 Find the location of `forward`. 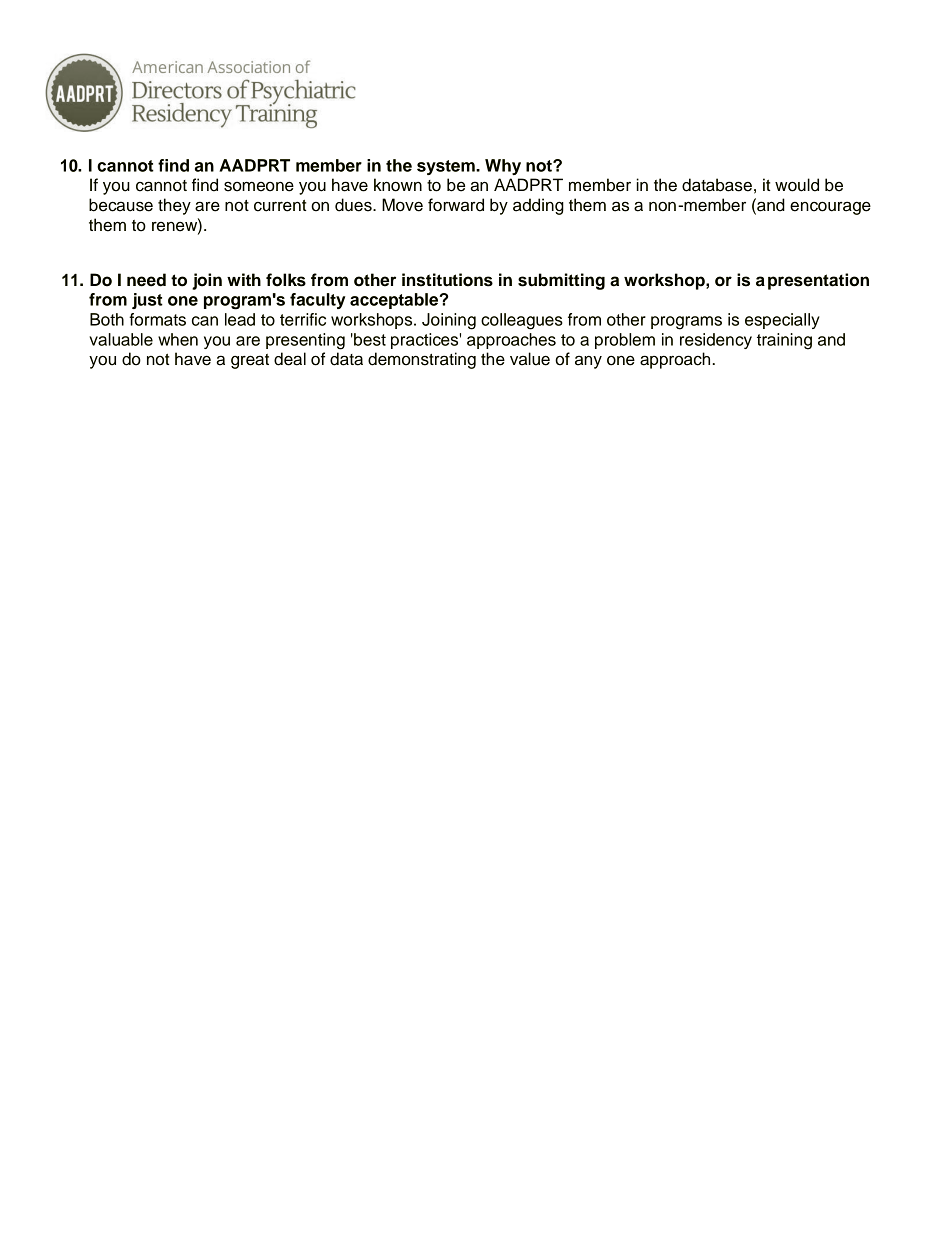

forward is located at coordinates (456, 205).
